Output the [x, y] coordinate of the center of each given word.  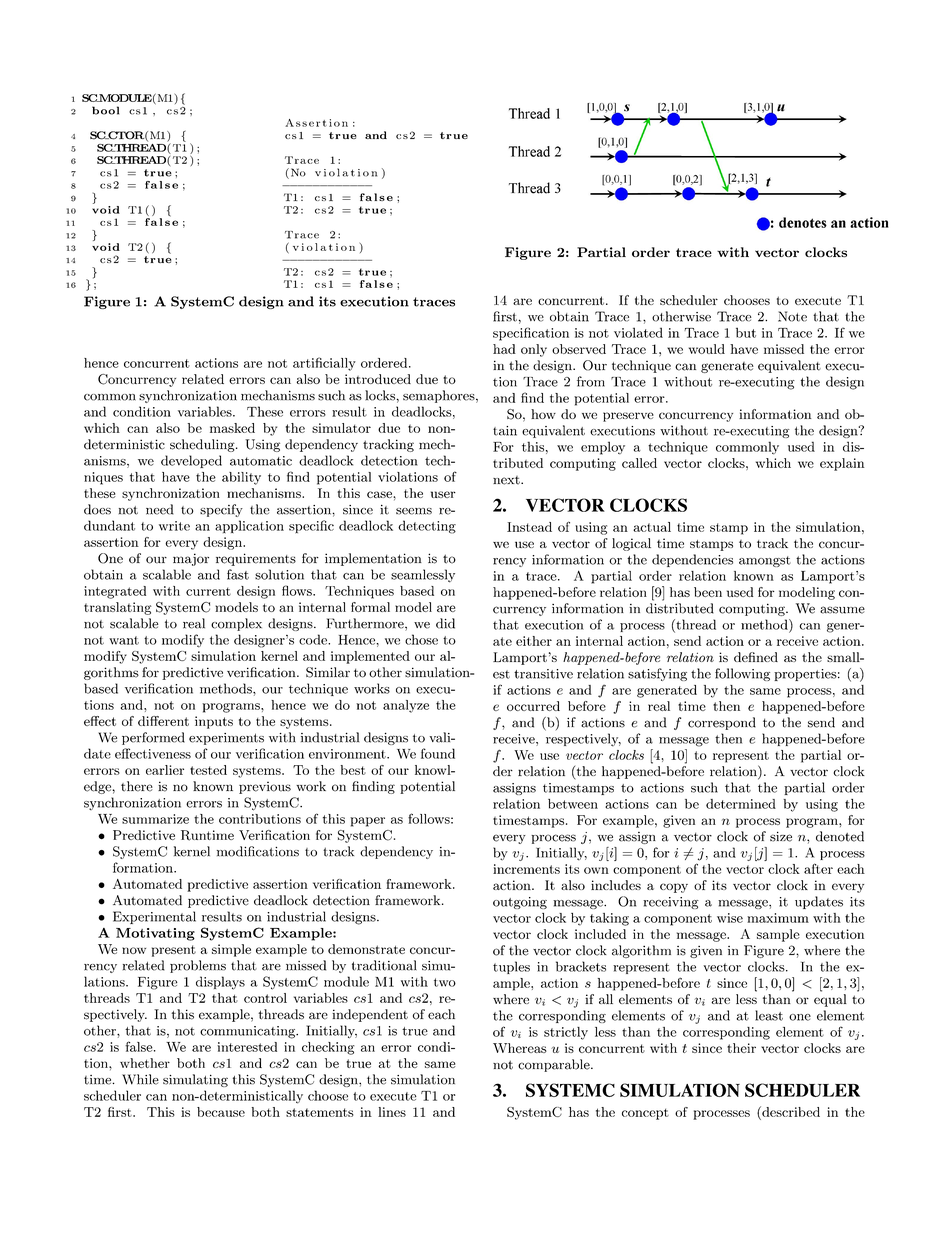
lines [392, 1112]
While [140, 1079]
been [708, 592]
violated [638, 332]
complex [236, 624]
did [445, 623]
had [504, 349]
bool [105, 110]
